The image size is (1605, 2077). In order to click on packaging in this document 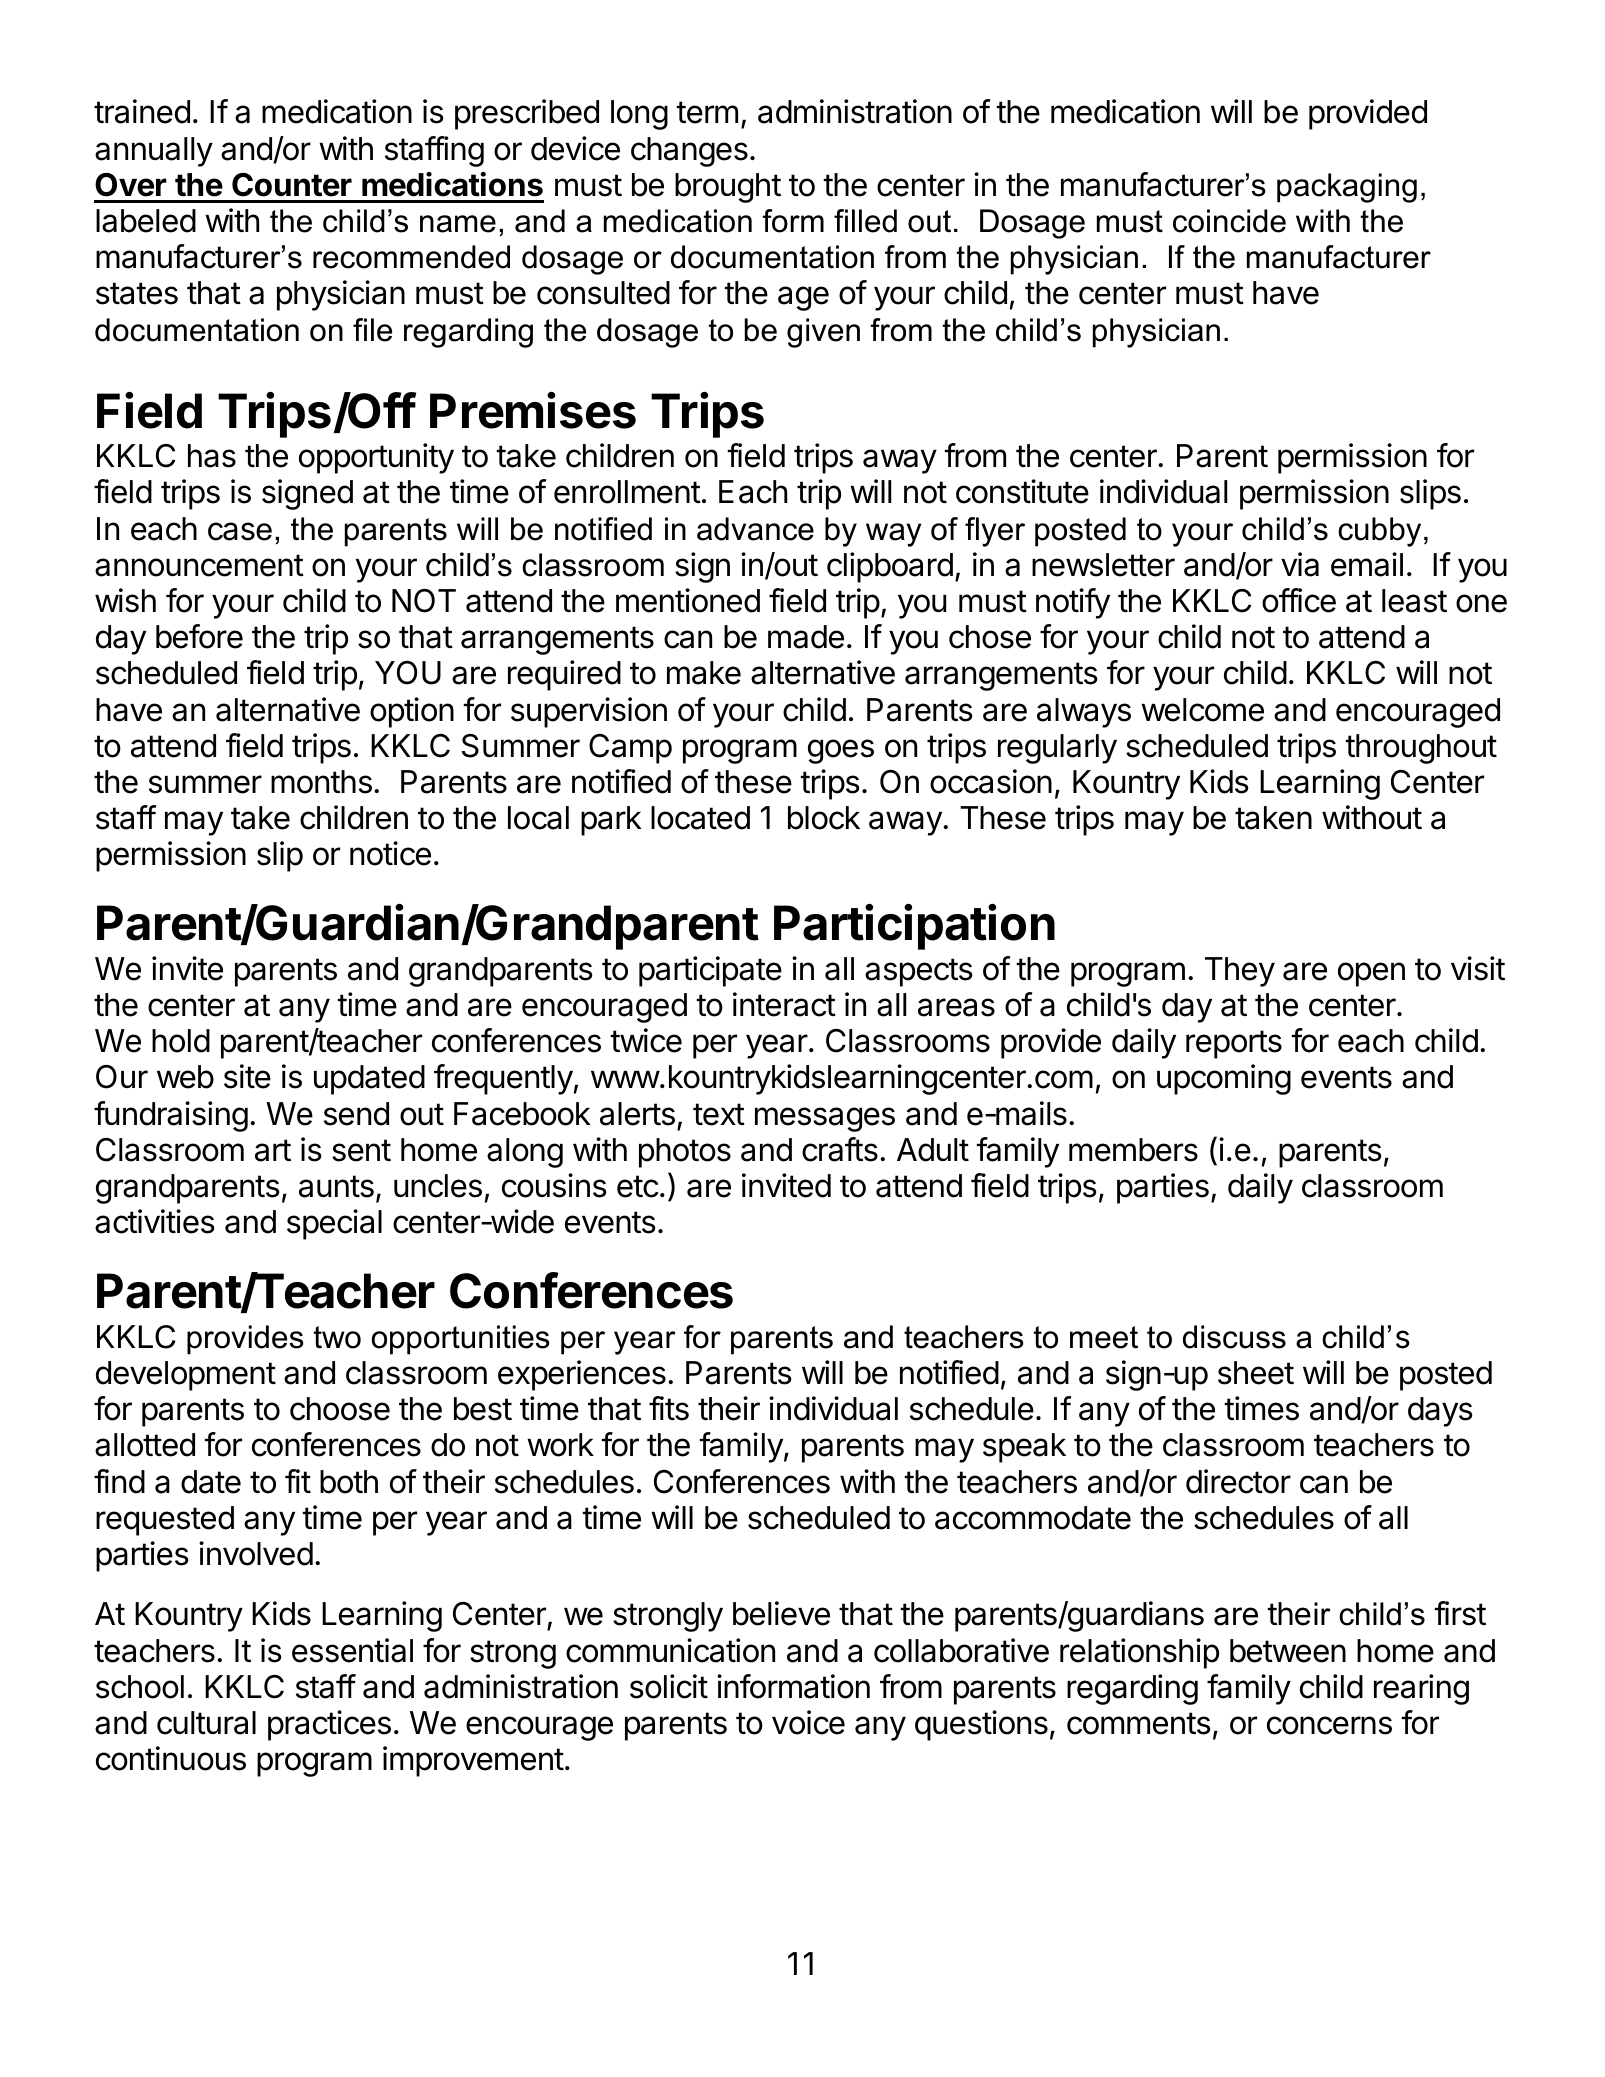, I will do `click(1347, 188)`.
